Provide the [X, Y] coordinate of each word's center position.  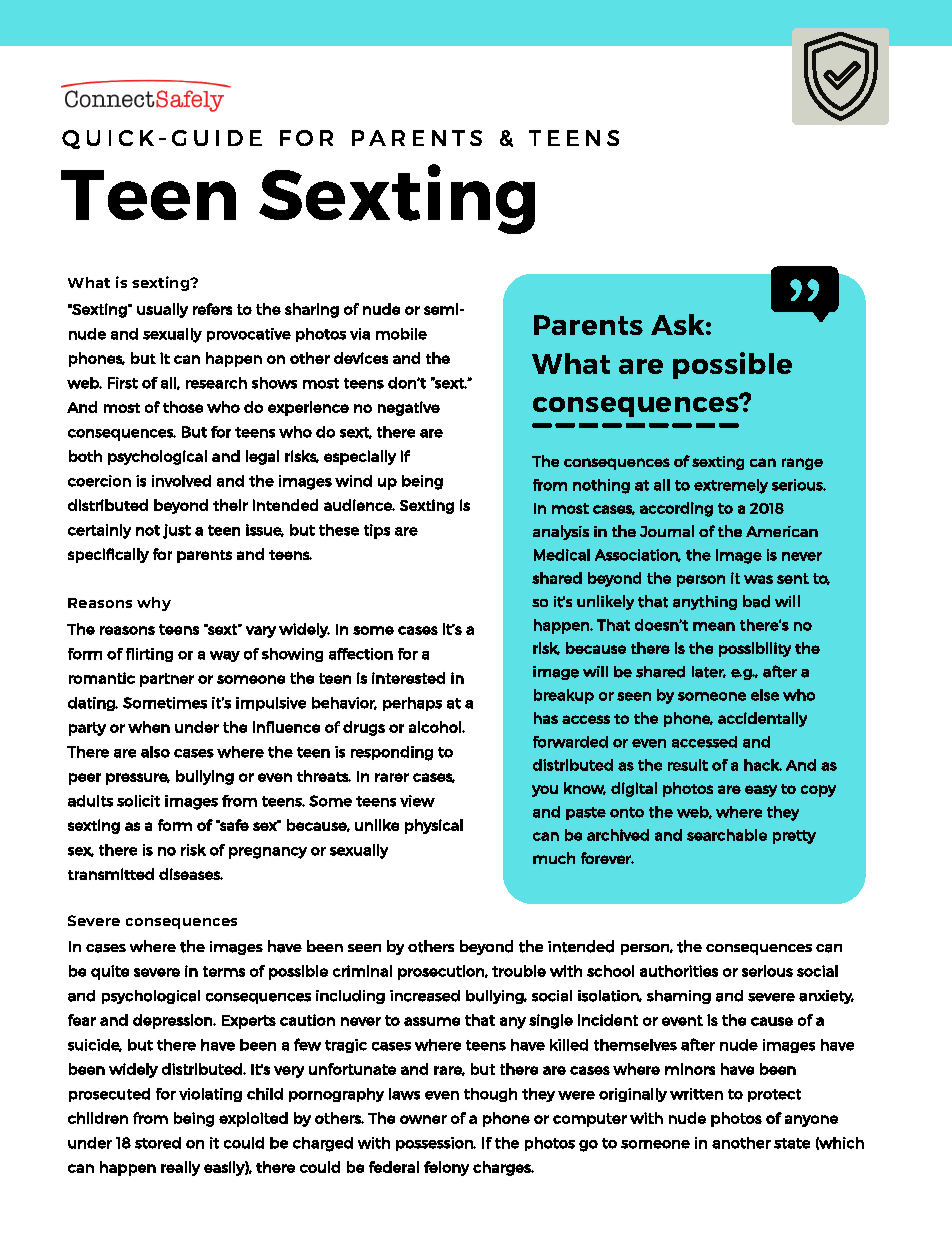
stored [158, 1143]
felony [446, 1168]
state [792, 1143]
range [802, 464]
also [155, 752]
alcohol [436, 727]
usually [162, 310]
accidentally [762, 719]
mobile [401, 334]
